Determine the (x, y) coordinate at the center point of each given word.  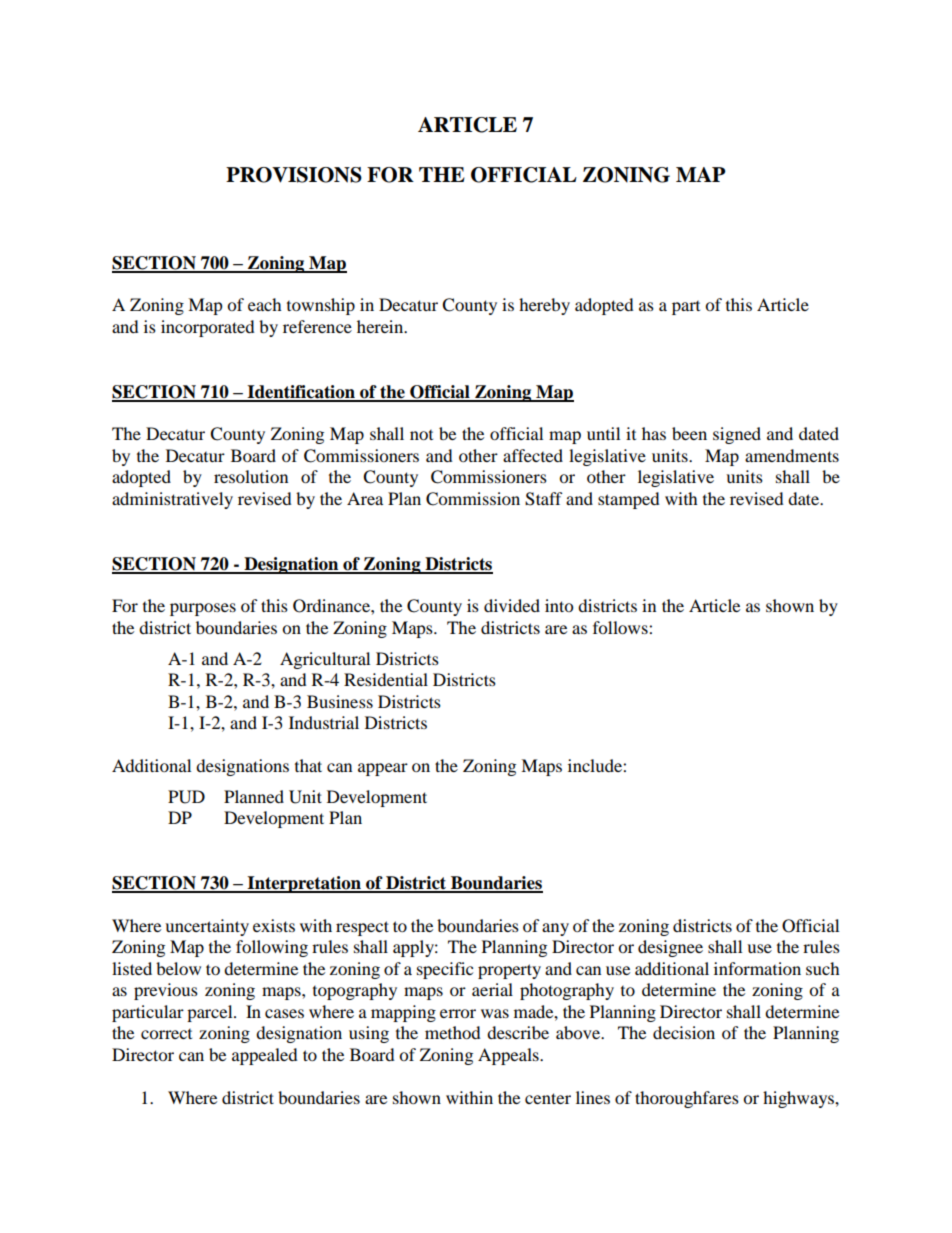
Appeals (509, 1056)
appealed (265, 1056)
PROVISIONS (294, 175)
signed (737, 435)
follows (621, 627)
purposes (203, 609)
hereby (544, 306)
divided (512, 605)
